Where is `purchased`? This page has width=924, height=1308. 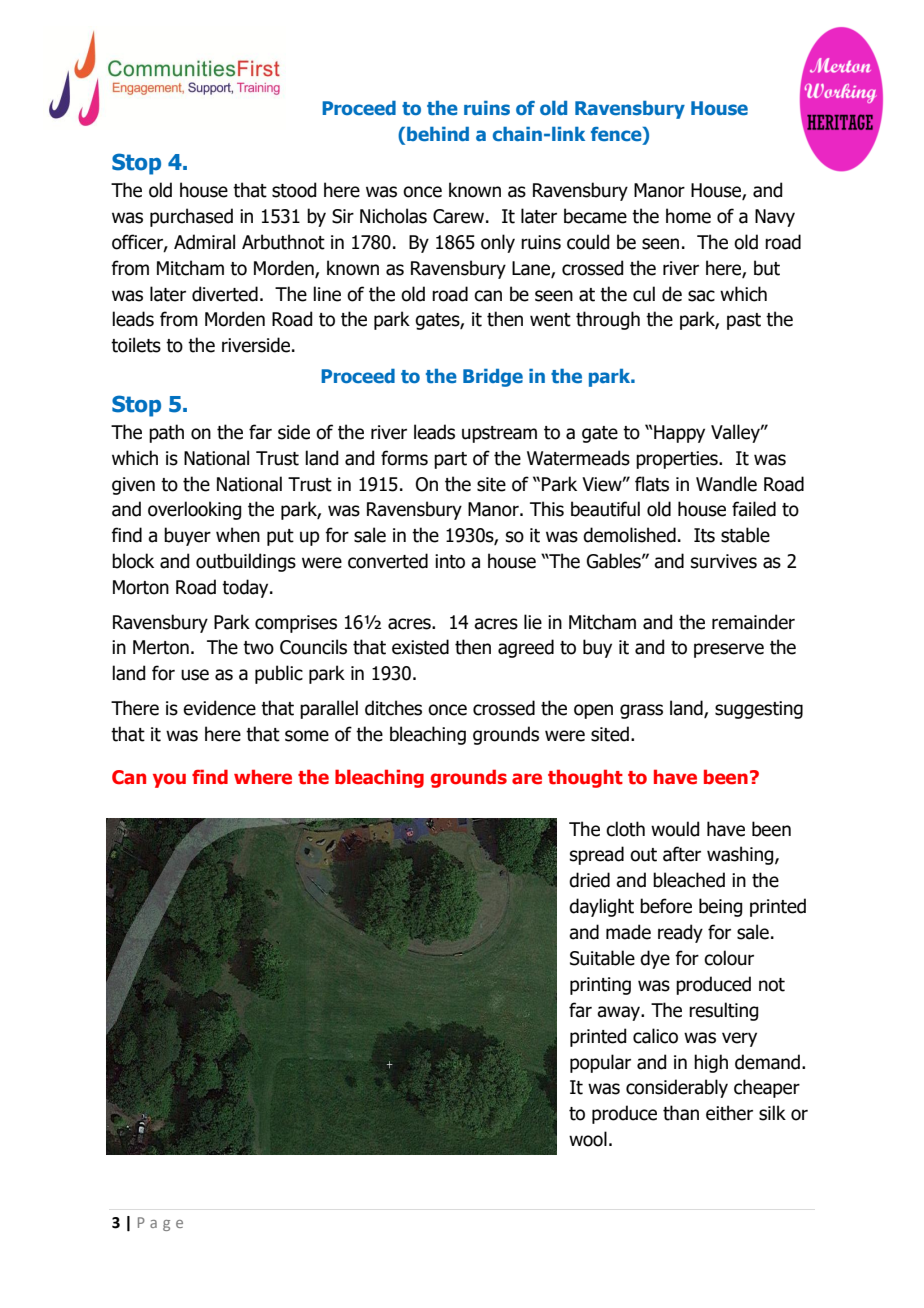
purchased is located at coordinates (191, 217).
